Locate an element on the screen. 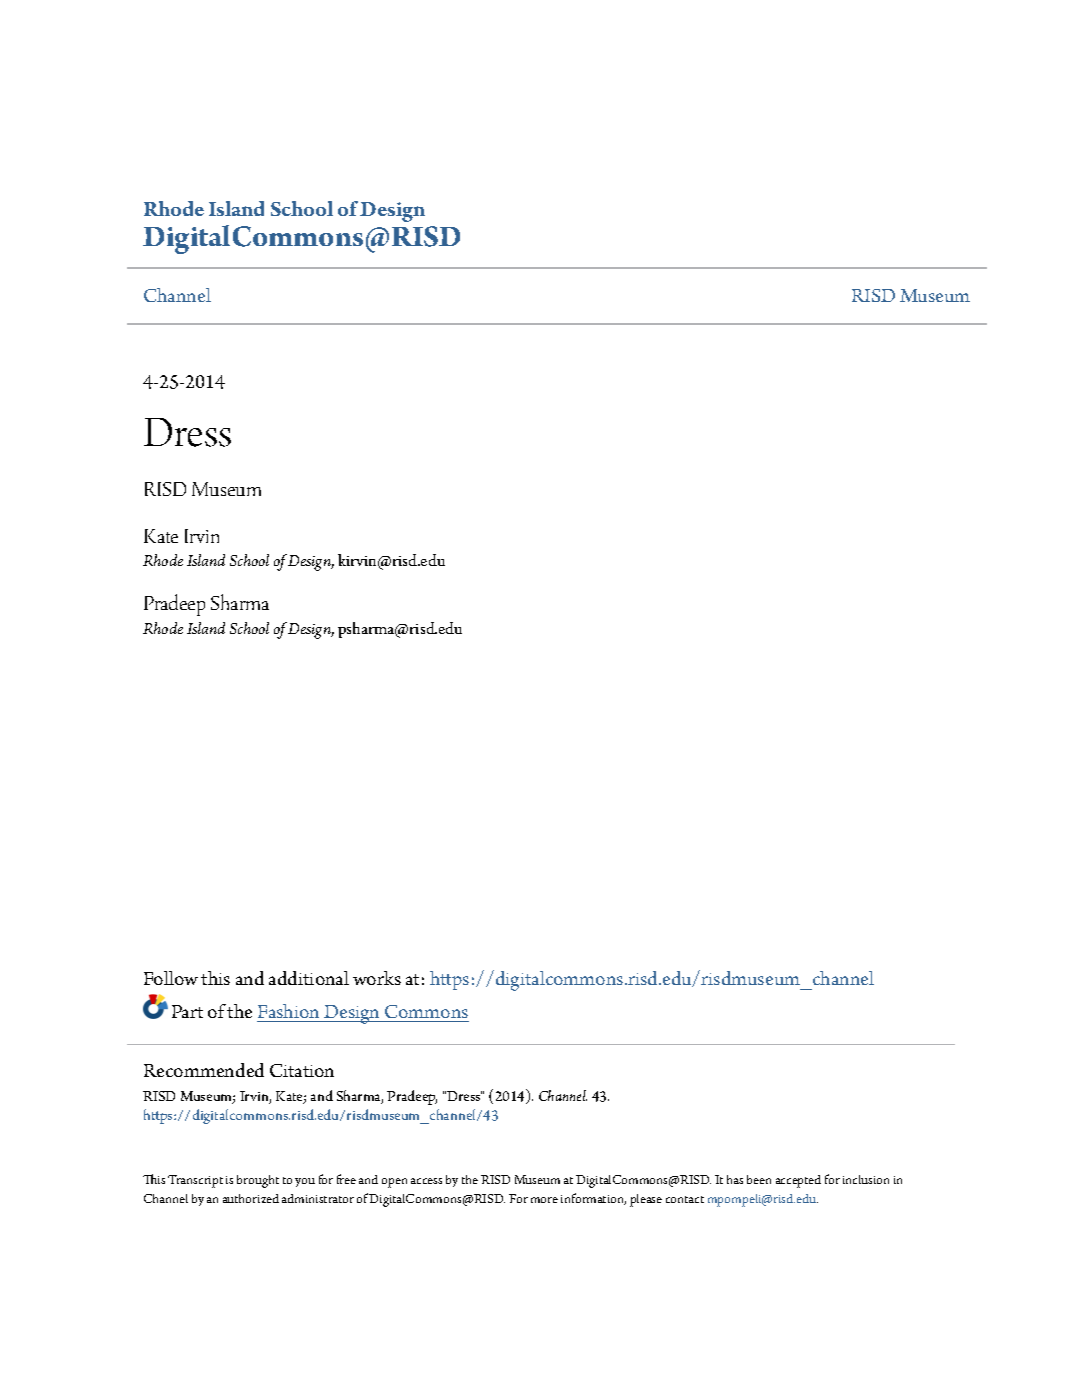 The image size is (1082, 1400). Part is located at coordinates (187, 1011).
